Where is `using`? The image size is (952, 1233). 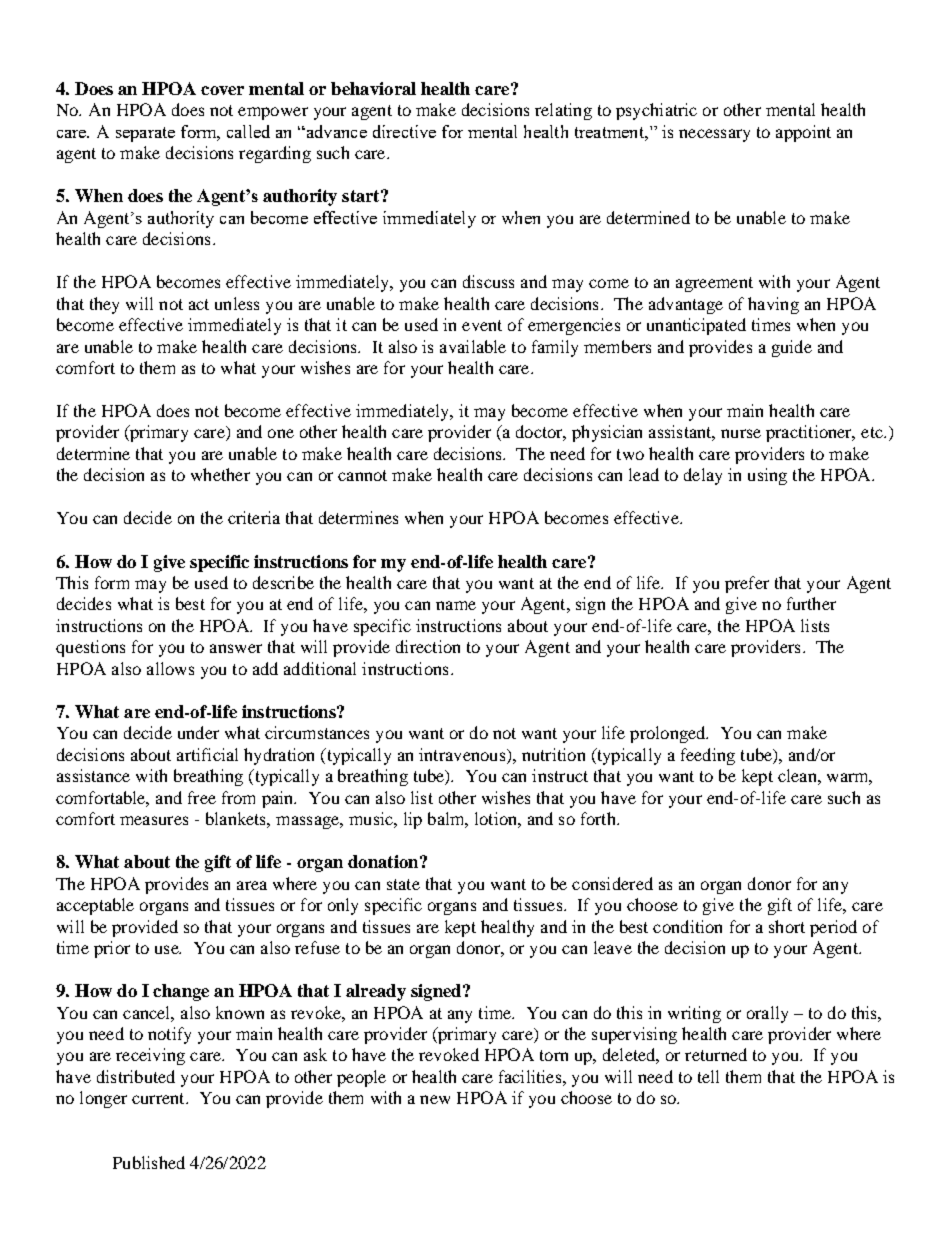
using is located at coordinates (767, 476).
